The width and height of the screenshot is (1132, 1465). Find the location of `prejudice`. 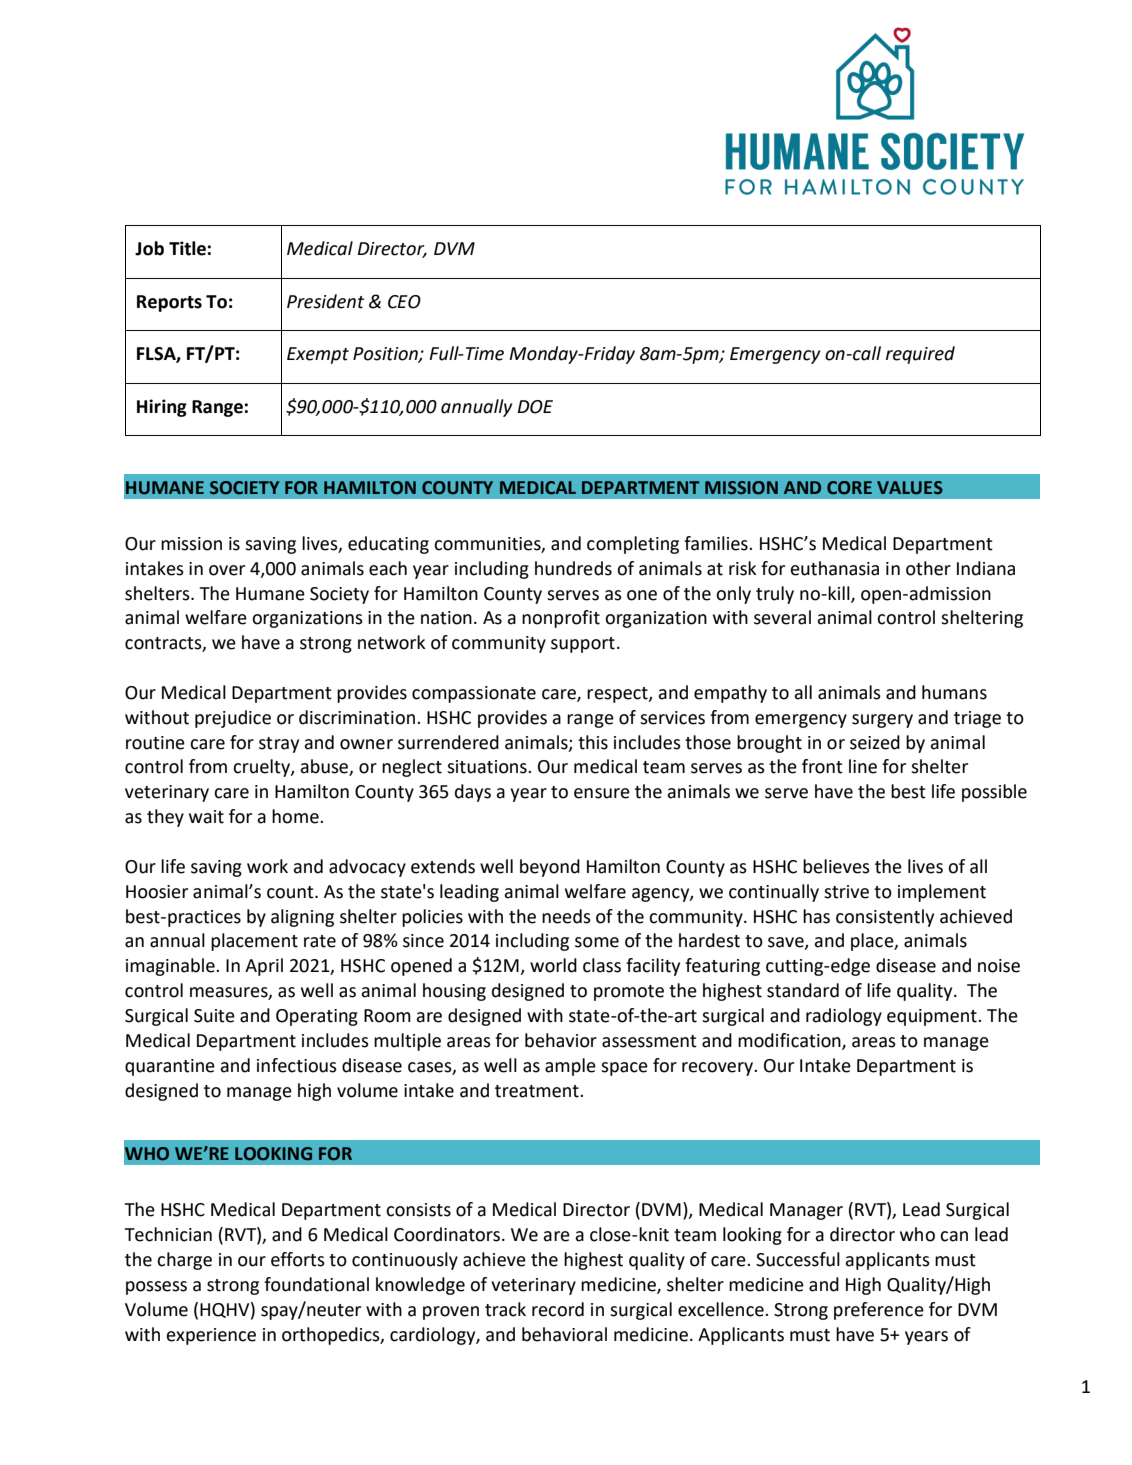

prejudice is located at coordinates (233, 719).
